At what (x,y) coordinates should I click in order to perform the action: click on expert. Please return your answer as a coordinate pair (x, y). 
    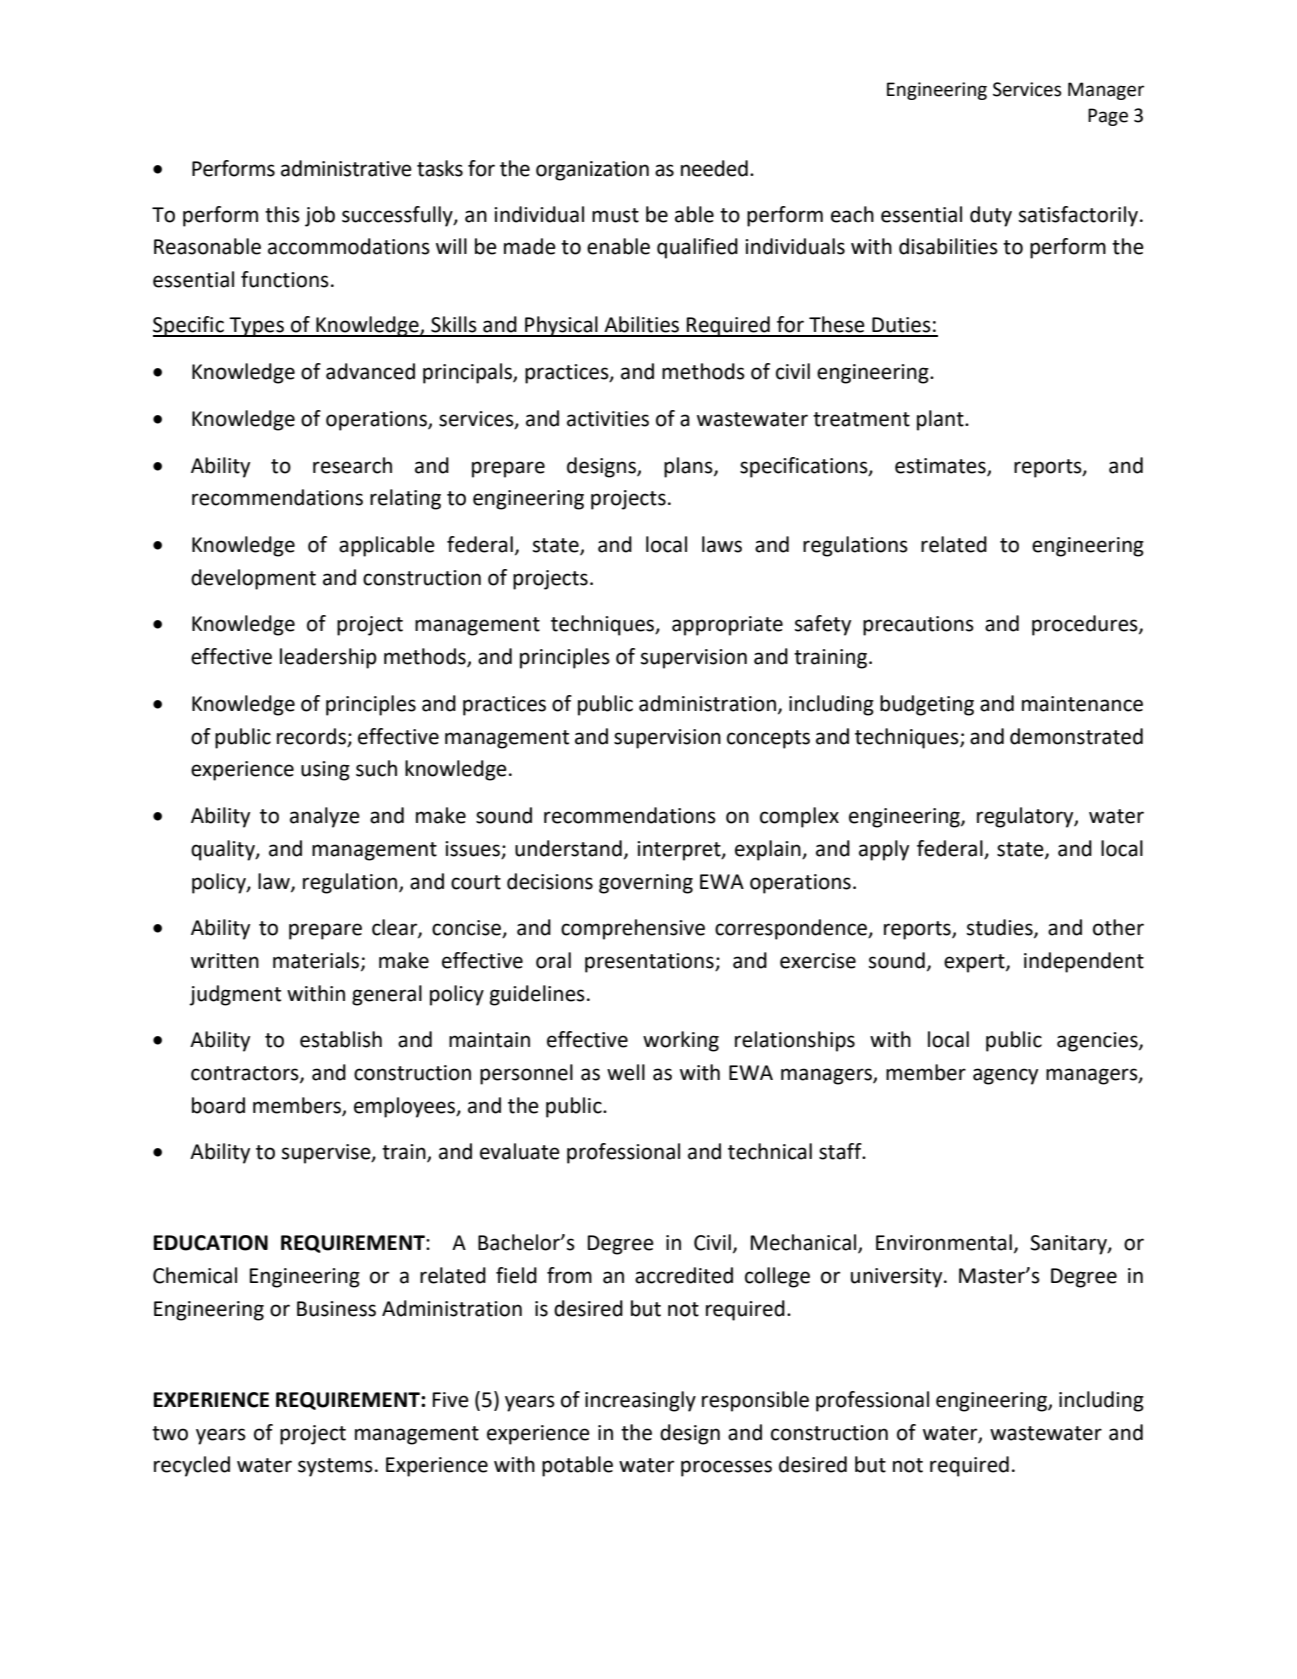
    Looking at the image, I should click on (975, 963).
